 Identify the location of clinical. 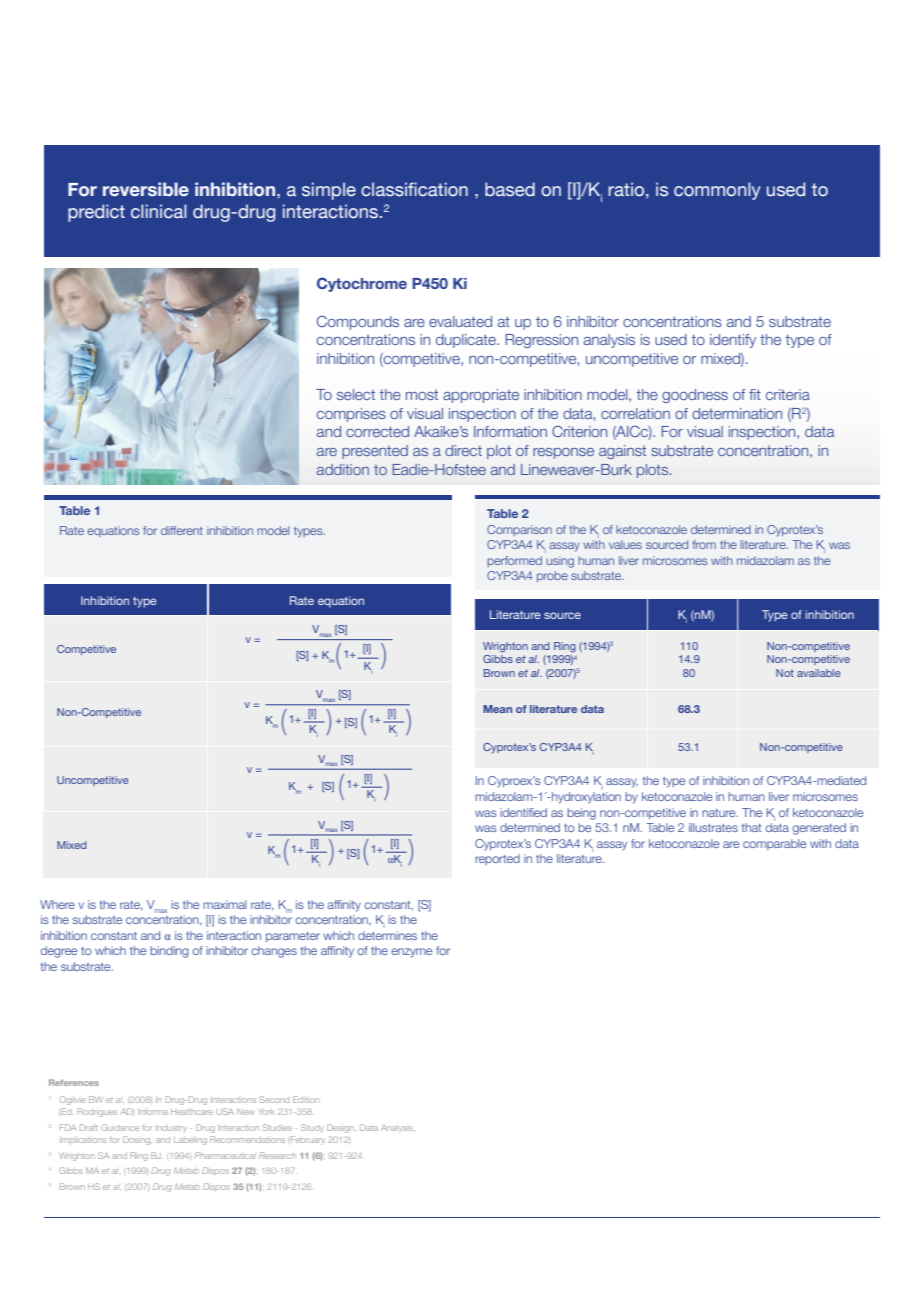
(159, 211).
